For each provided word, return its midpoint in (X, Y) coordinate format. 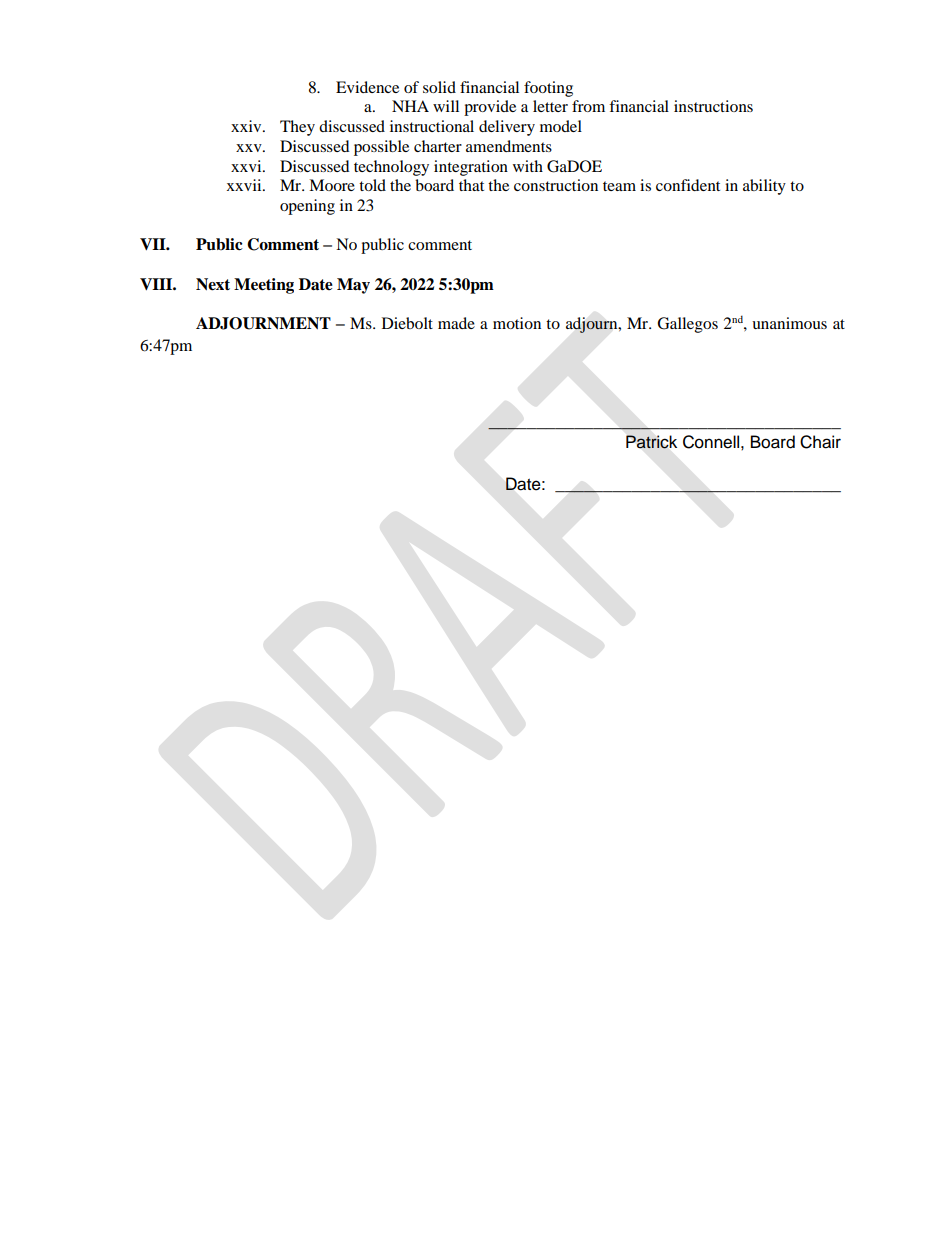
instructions (713, 106)
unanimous (789, 323)
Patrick (651, 442)
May (353, 286)
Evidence (367, 87)
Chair (820, 442)
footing (548, 89)
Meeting (264, 286)
